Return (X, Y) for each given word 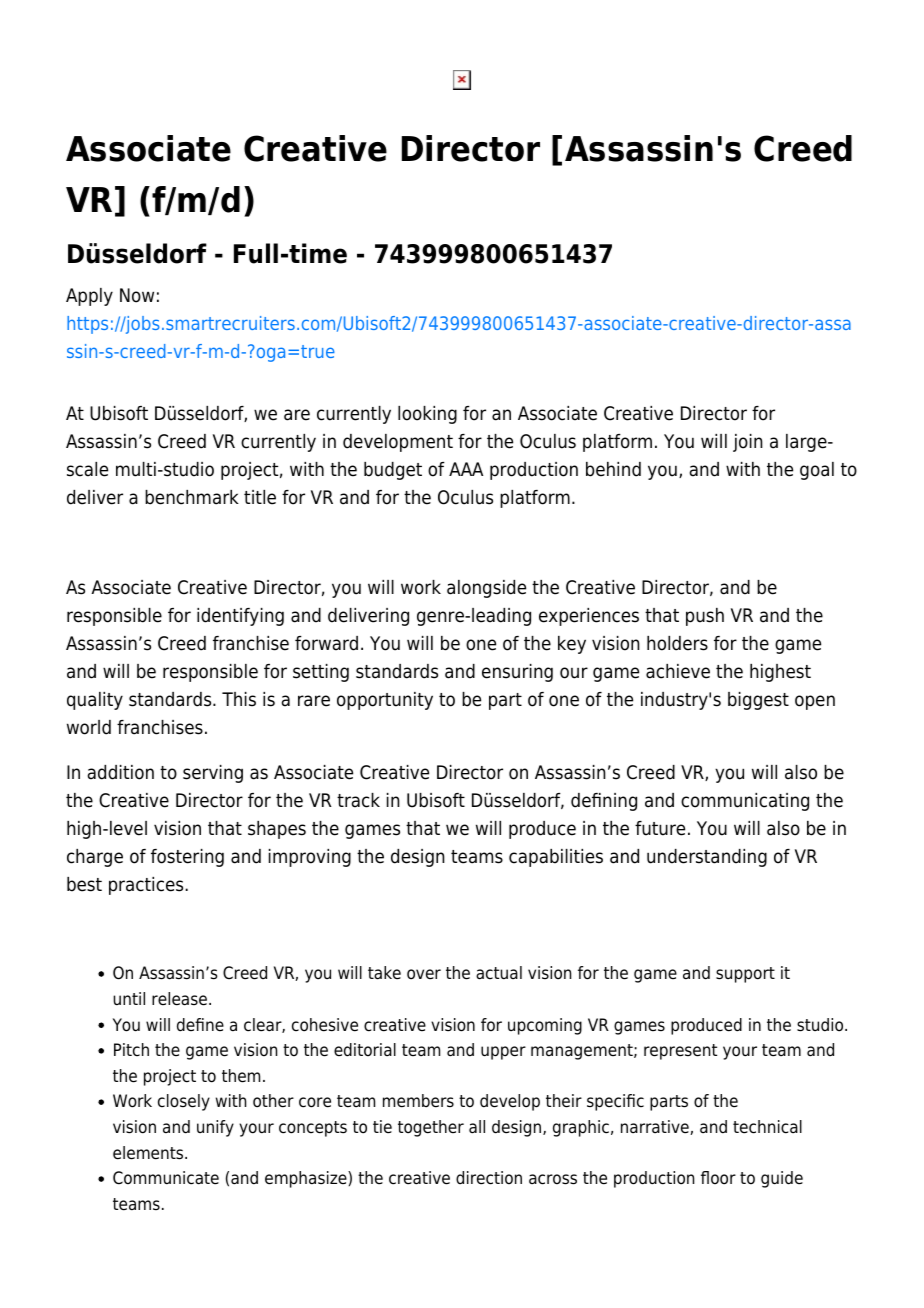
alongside (486, 589)
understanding (707, 858)
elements (149, 1153)
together (431, 1128)
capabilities (556, 858)
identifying (240, 617)
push (705, 617)
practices (147, 886)
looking (427, 415)
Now (137, 295)
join (748, 443)
